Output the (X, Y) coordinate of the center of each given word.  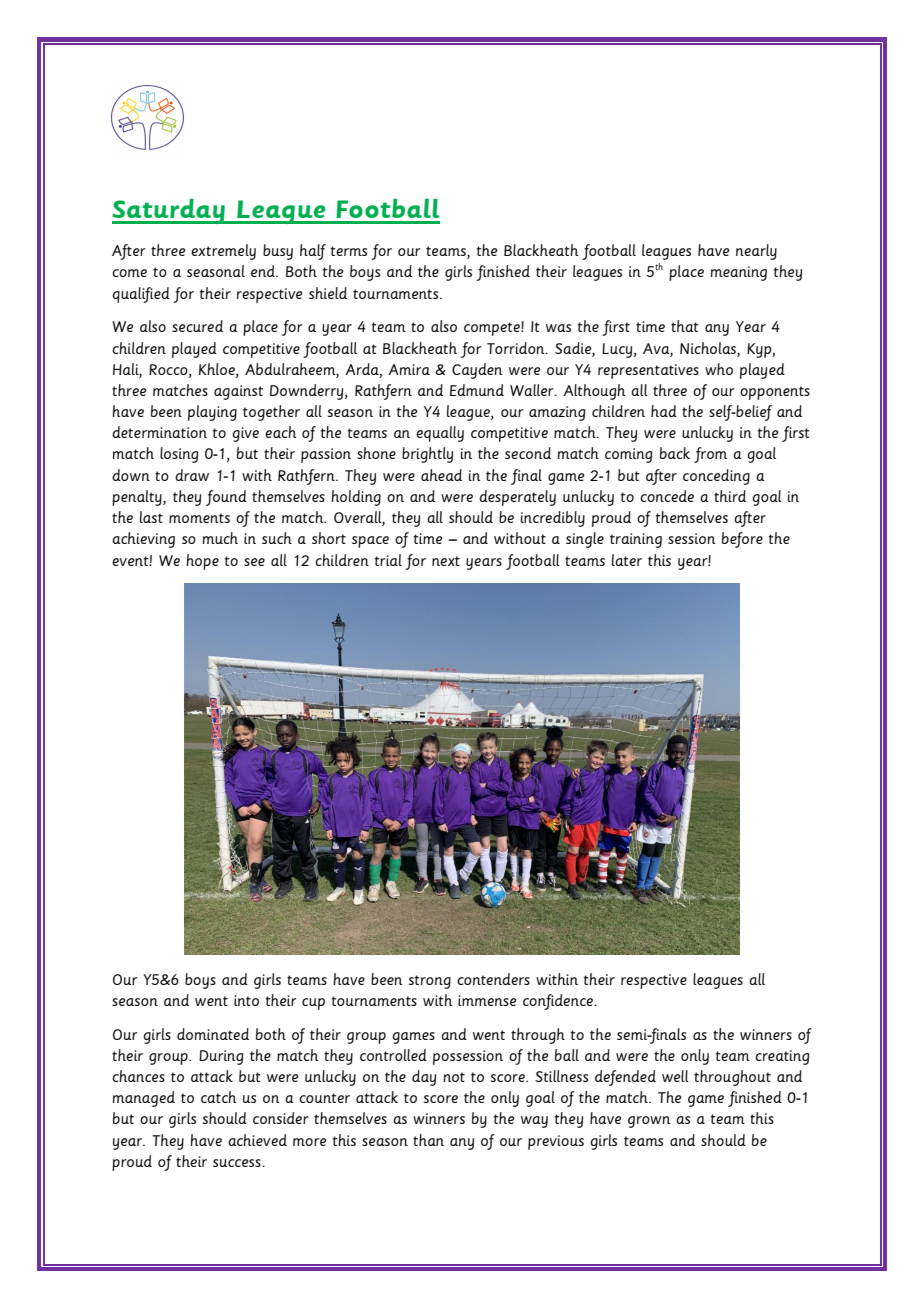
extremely (223, 252)
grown (649, 1122)
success (238, 1163)
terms (349, 251)
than (428, 1140)
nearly (756, 252)
